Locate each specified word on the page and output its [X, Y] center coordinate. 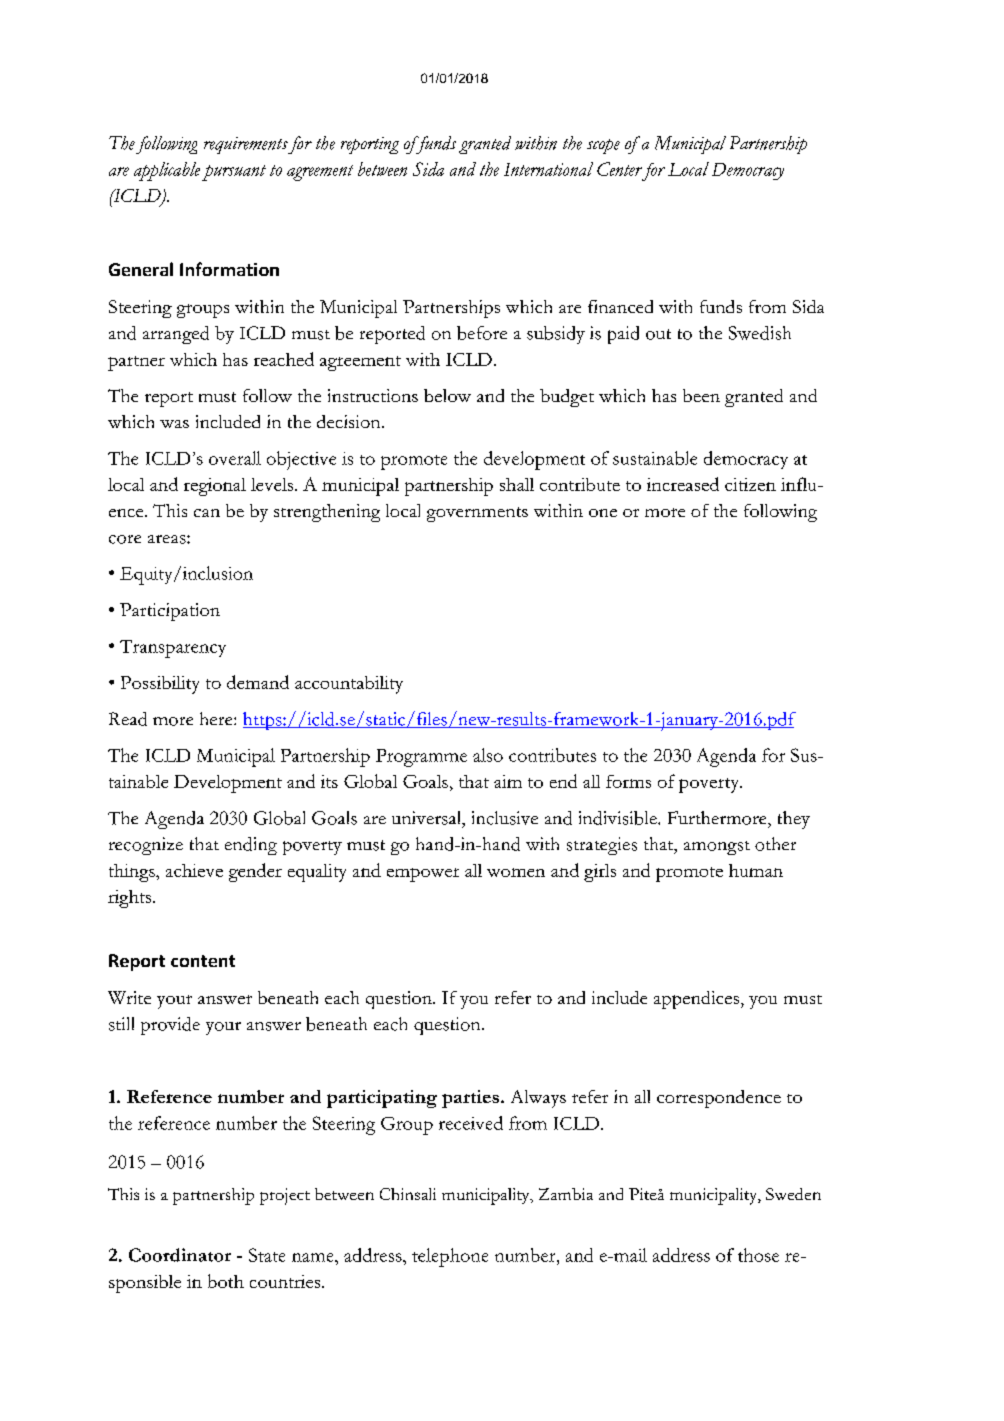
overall [235, 458]
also [488, 755]
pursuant [234, 173]
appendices [696, 1000]
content [203, 961]
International [548, 169]
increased [683, 484]
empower [423, 875]
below [447, 395]
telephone [450, 1257]
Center [619, 169]
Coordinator [180, 1255]
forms [628, 781]
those [758, 1255]
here [217, 718]
